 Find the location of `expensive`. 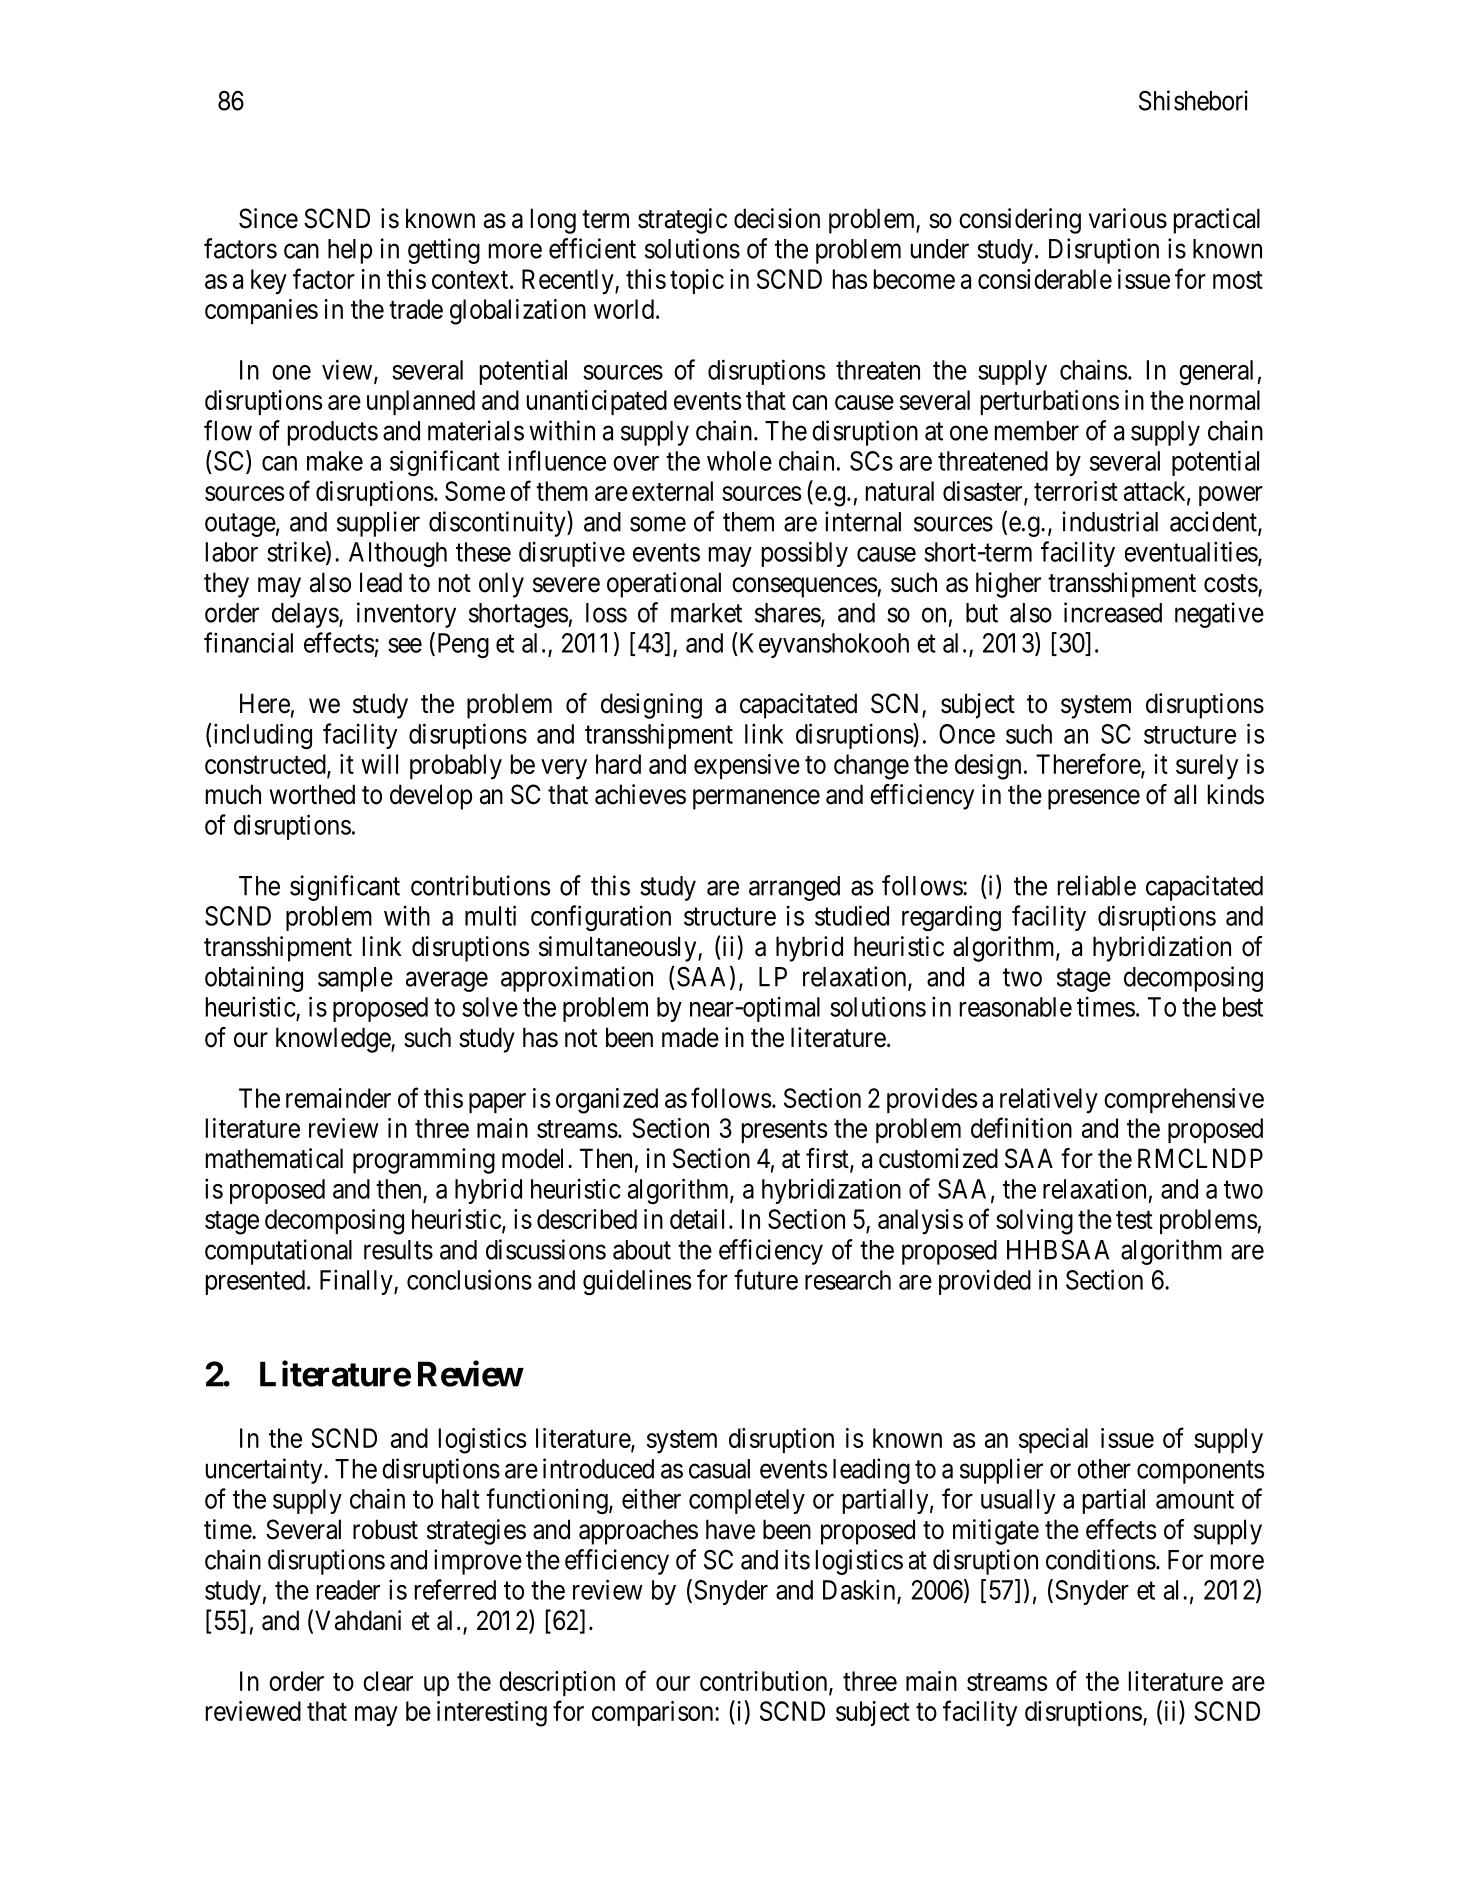

expensive is located at coordinates (747, 766).
